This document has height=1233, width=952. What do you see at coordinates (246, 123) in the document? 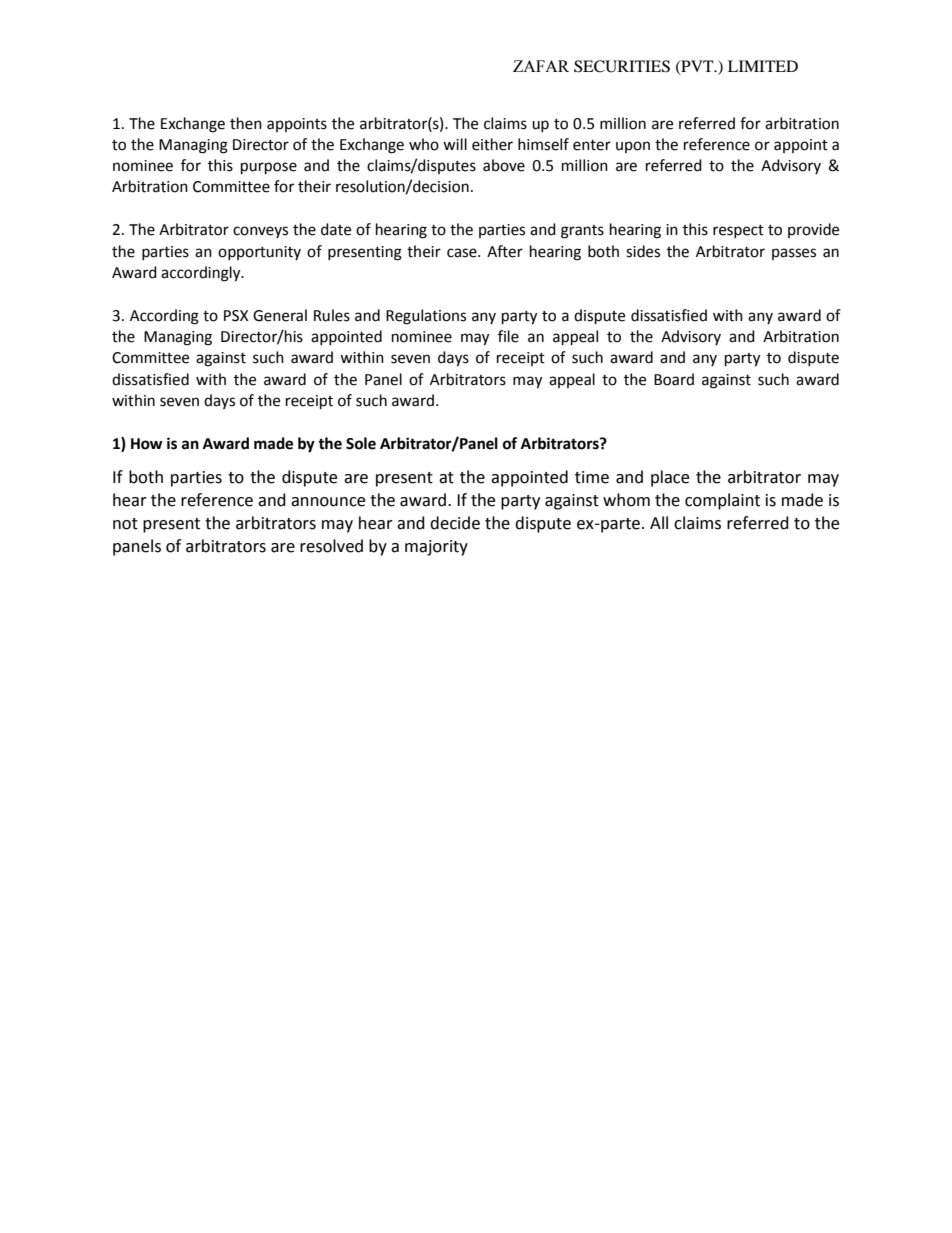
I see `then` at bounding box center [246, 123].
